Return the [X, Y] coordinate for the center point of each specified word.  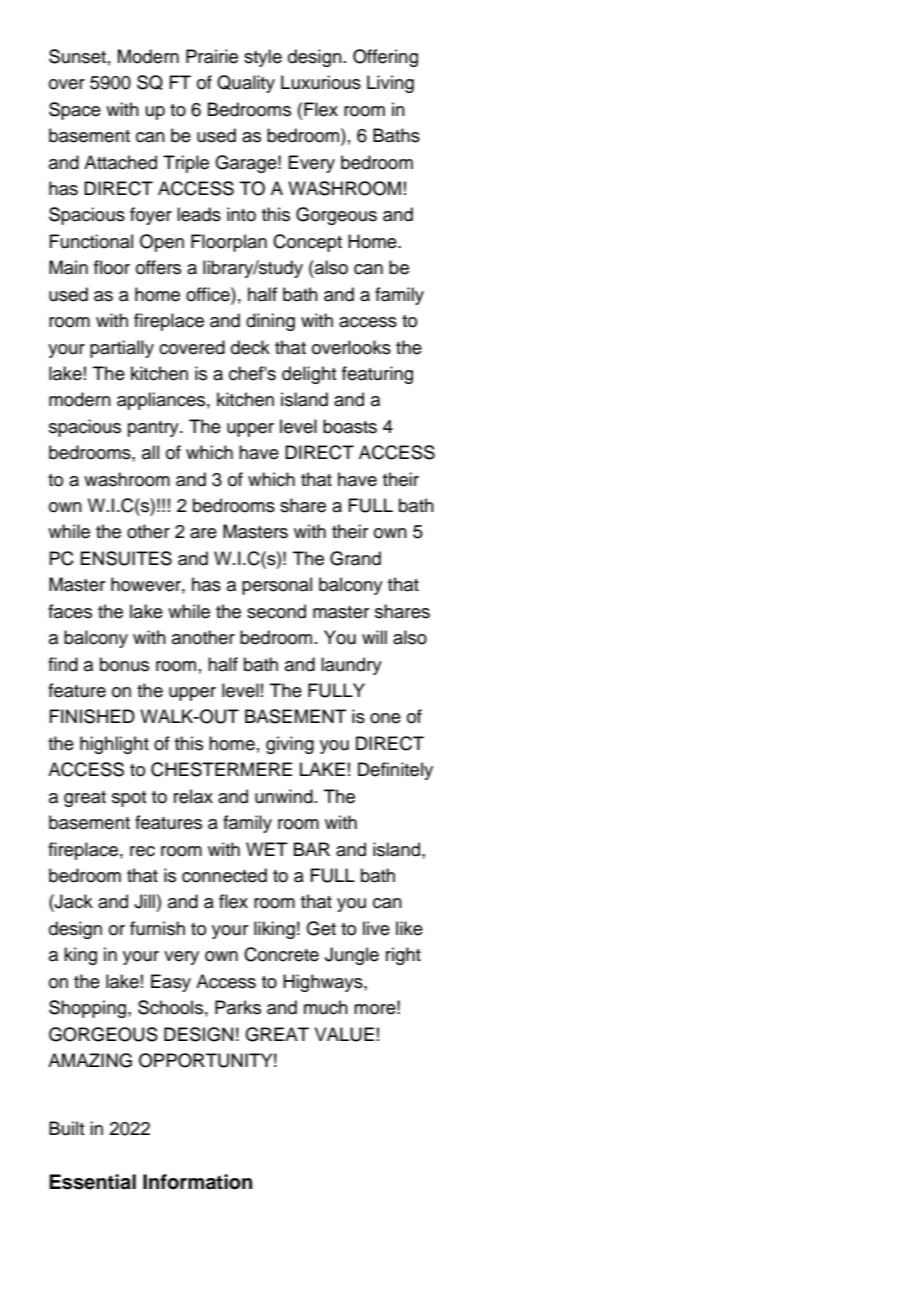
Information [197, 1182]
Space [75, 111]
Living [390, 84]
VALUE [344, 1034]
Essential [92, 1182]
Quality [246, 84]
